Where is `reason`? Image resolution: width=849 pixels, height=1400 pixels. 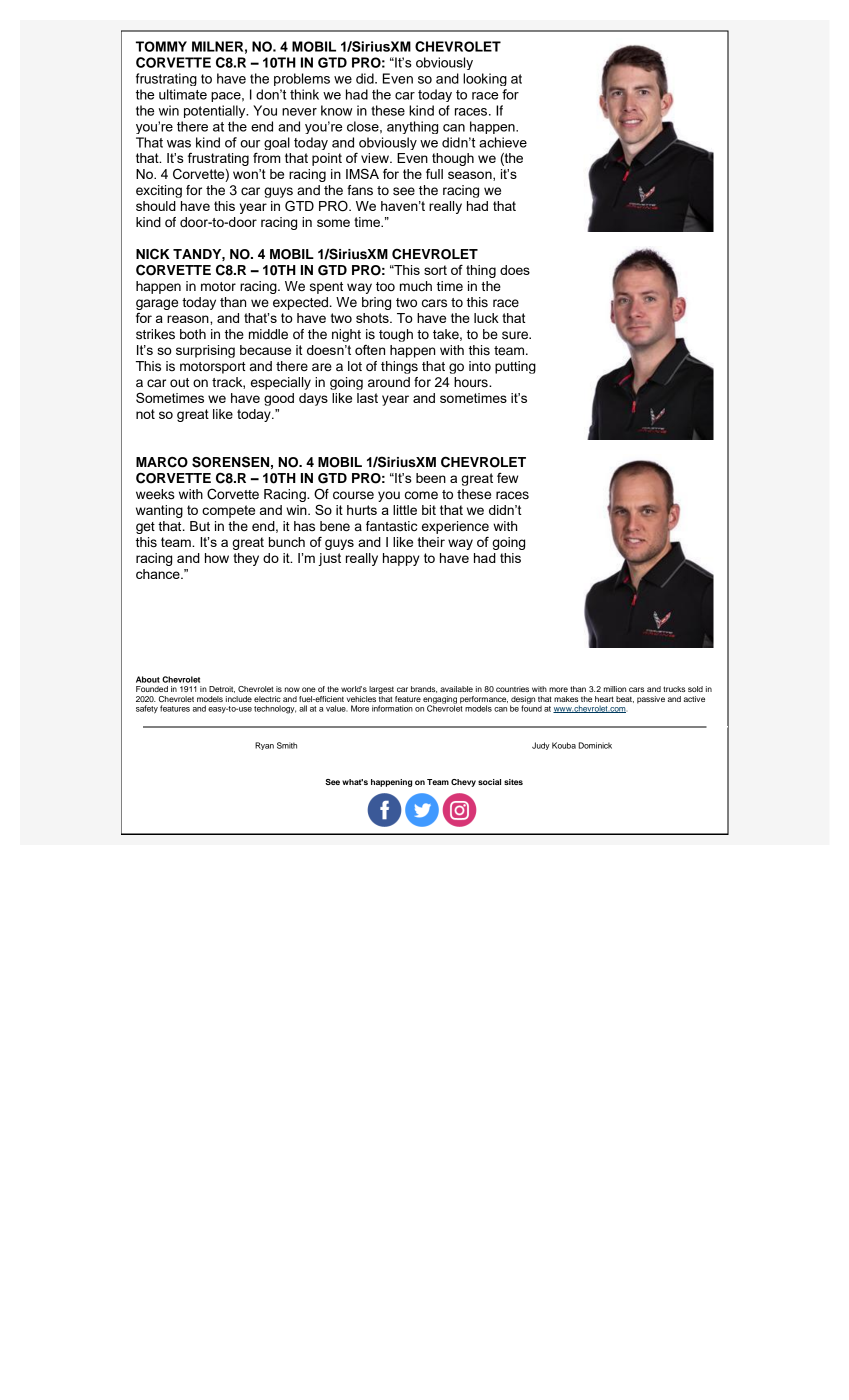 reason is located at coordinates (189, 319).
